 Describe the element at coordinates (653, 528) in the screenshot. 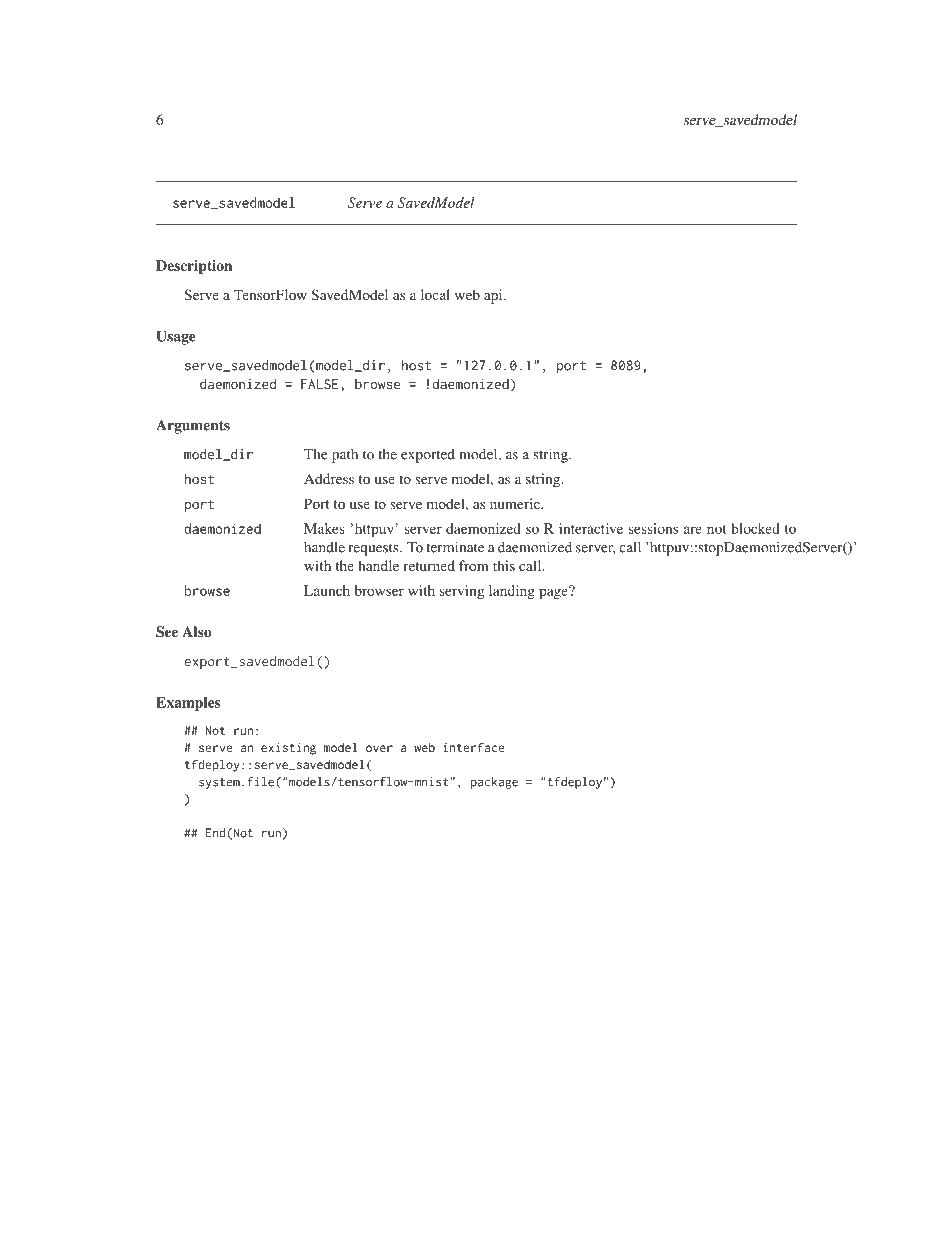

I see `sessions` at that location.
